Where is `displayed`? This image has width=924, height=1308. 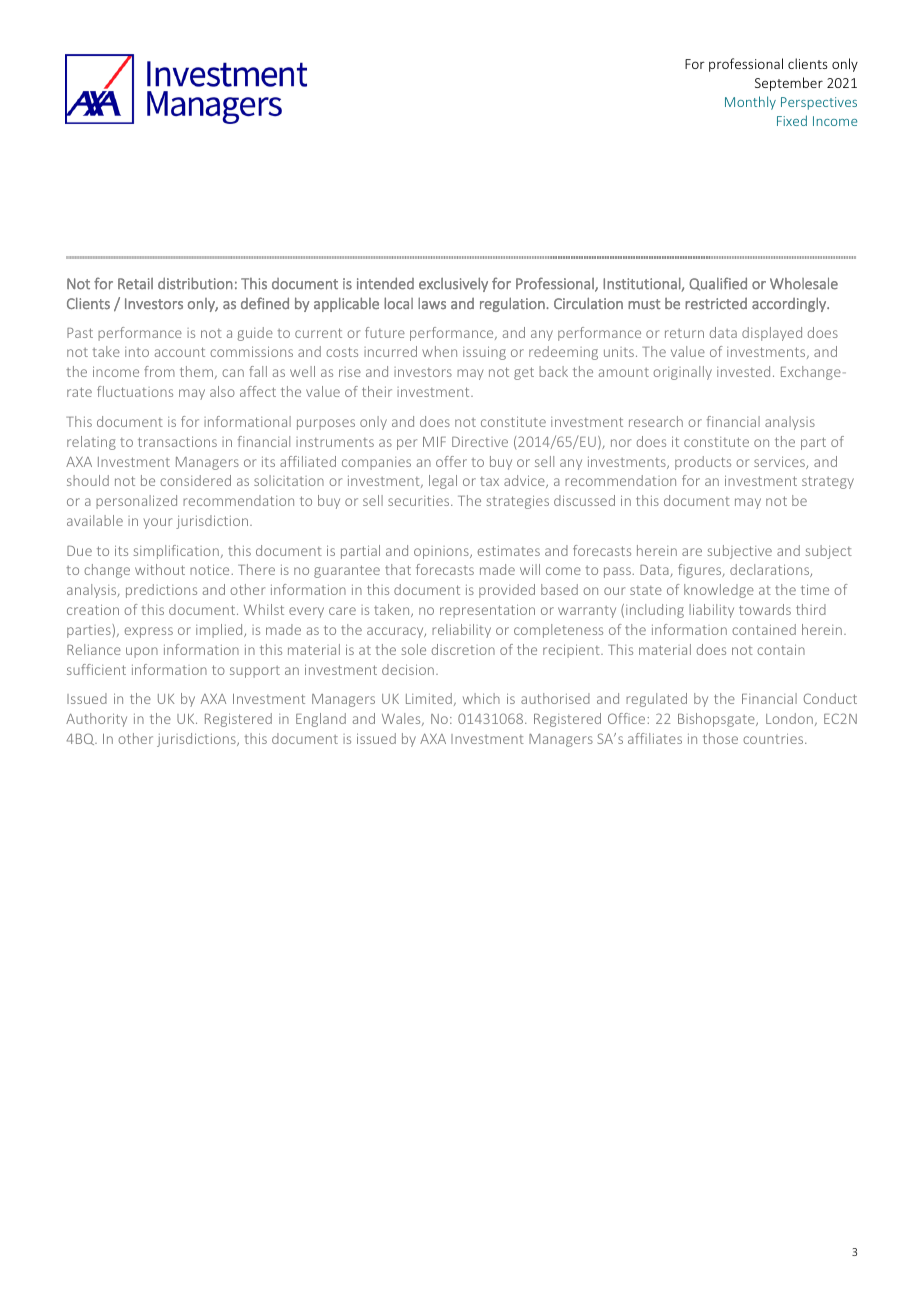
displayed is located at coordinates (772, 334).
